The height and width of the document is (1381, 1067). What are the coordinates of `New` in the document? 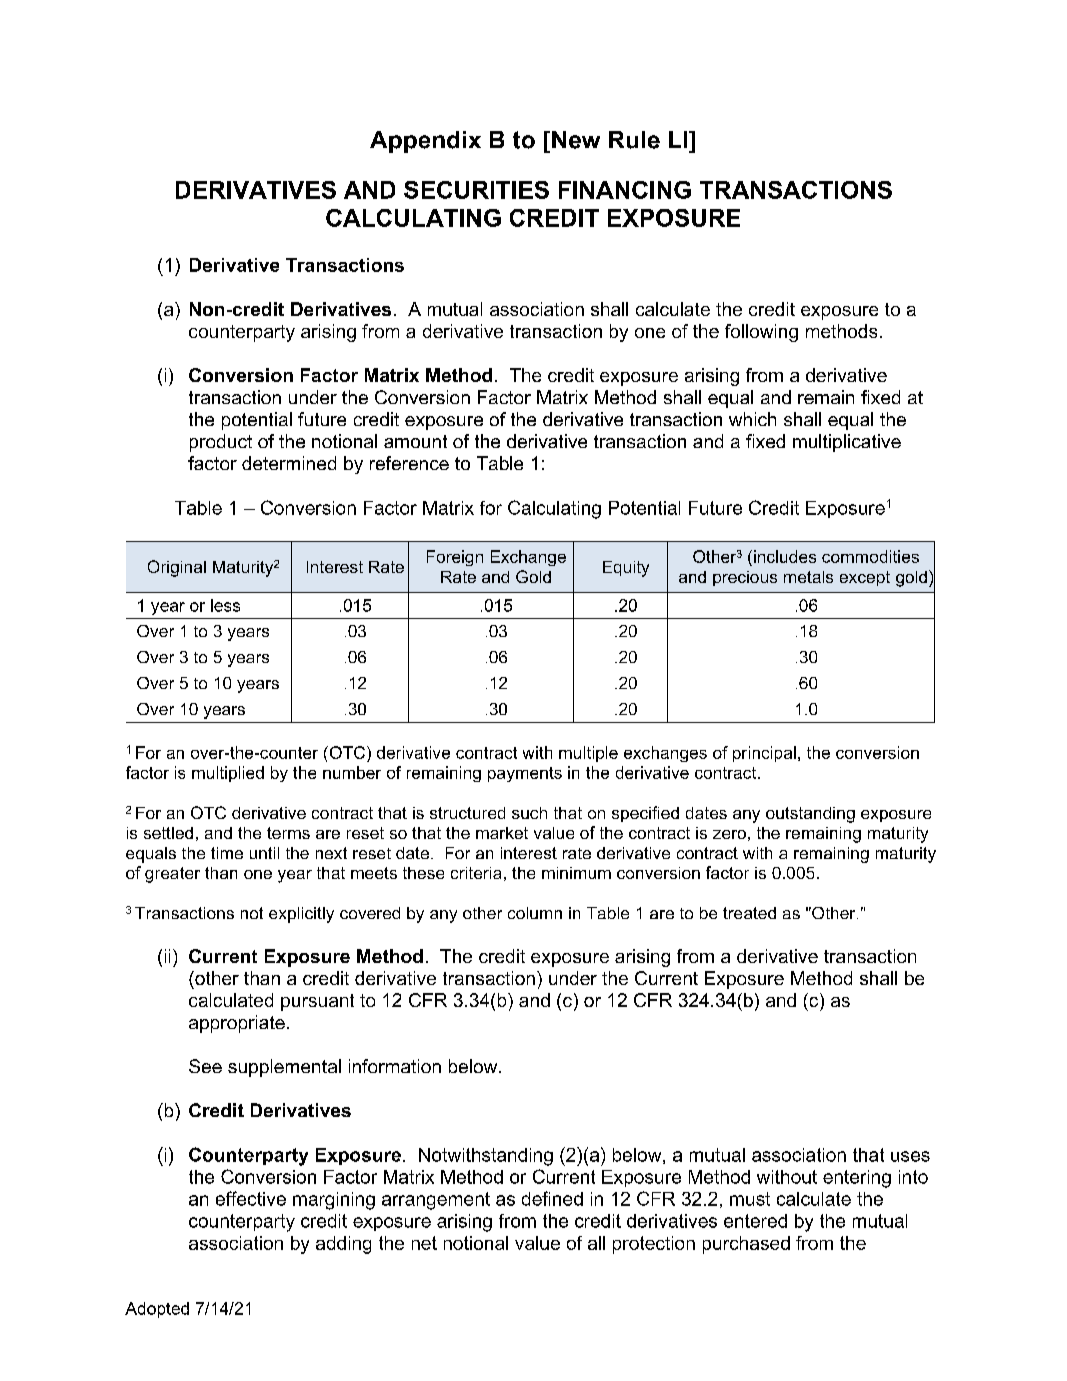 It's located at (576, 140).
